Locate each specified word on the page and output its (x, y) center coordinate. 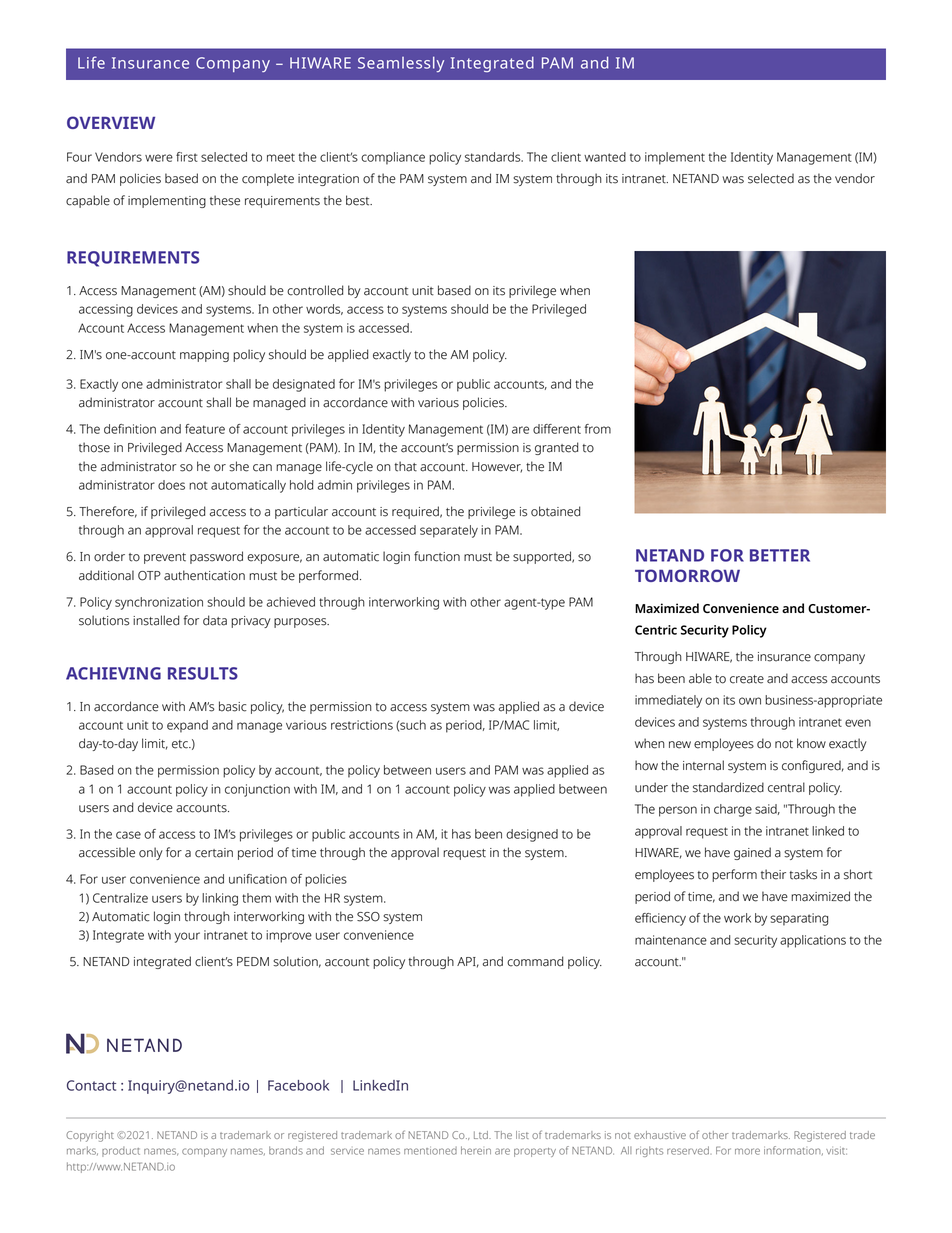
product (121, 1152)
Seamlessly (401, 64)
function (437, 556)
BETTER (780, 555)
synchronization (159, 603)
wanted (605, 157)
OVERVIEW (111, 122)
